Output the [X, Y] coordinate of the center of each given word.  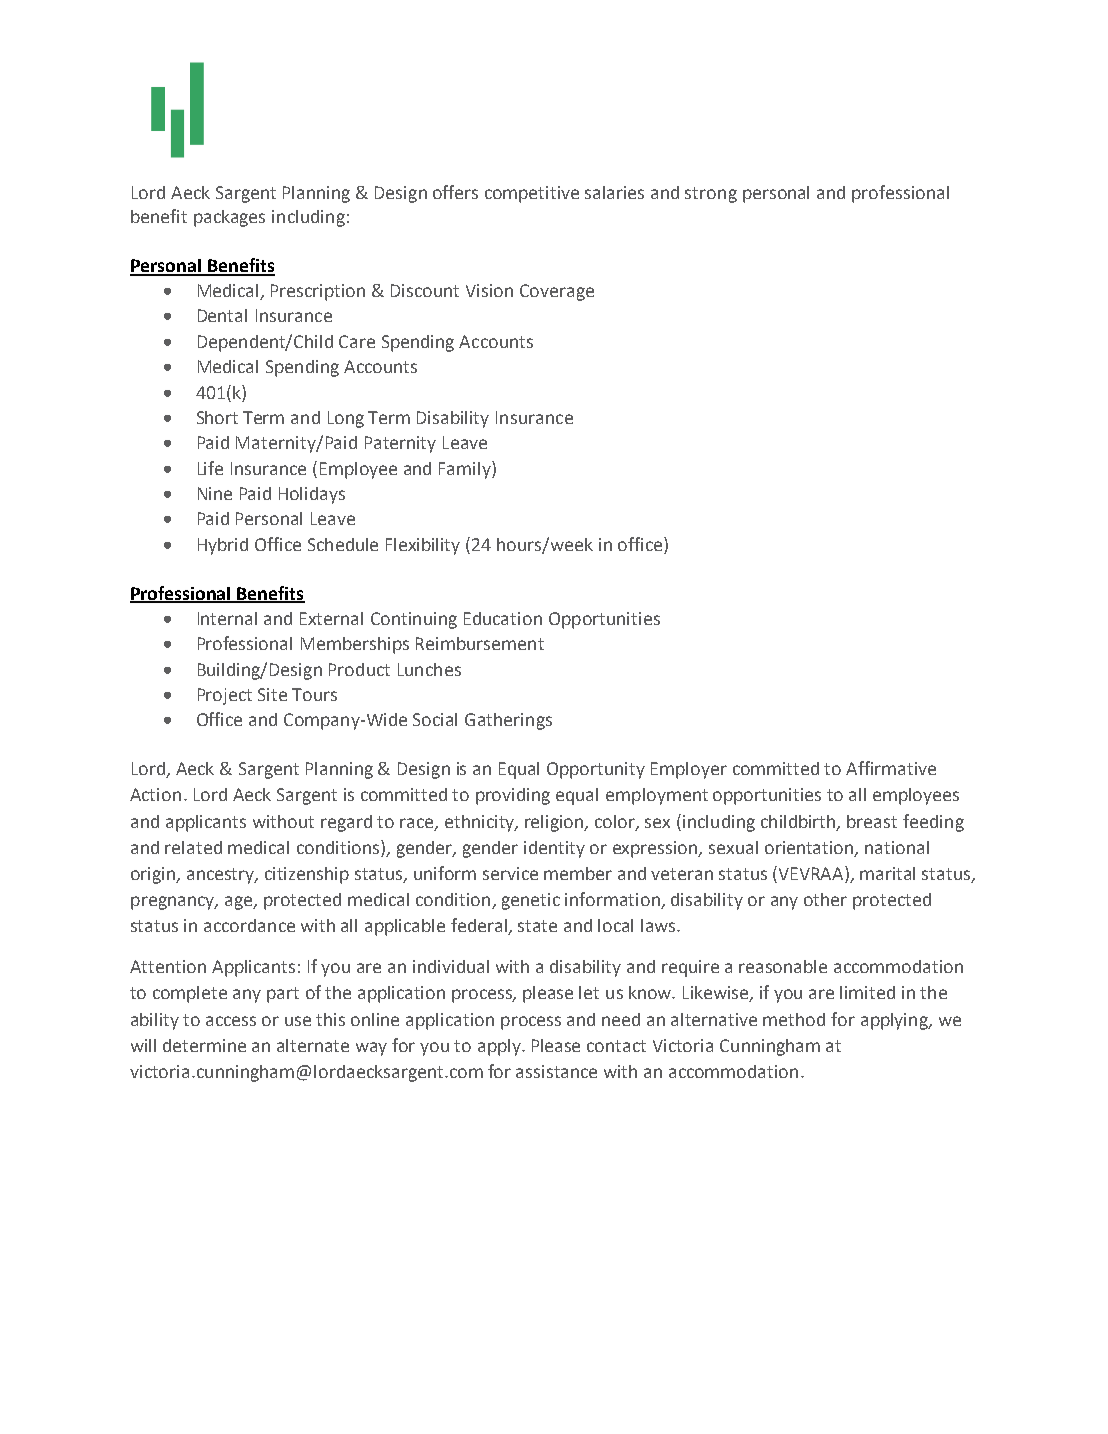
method [794, 1019]
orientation [810, 848]
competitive [532, 194]
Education [503, 618]
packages [229, 218]
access [231, 1021]
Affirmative [891, 768]
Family [466, 470]
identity [554, 849]
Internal [227, 618]
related [193, 847]
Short [217, 417]
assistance [556, 1071]
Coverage [557, 292]
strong [711, 195]
